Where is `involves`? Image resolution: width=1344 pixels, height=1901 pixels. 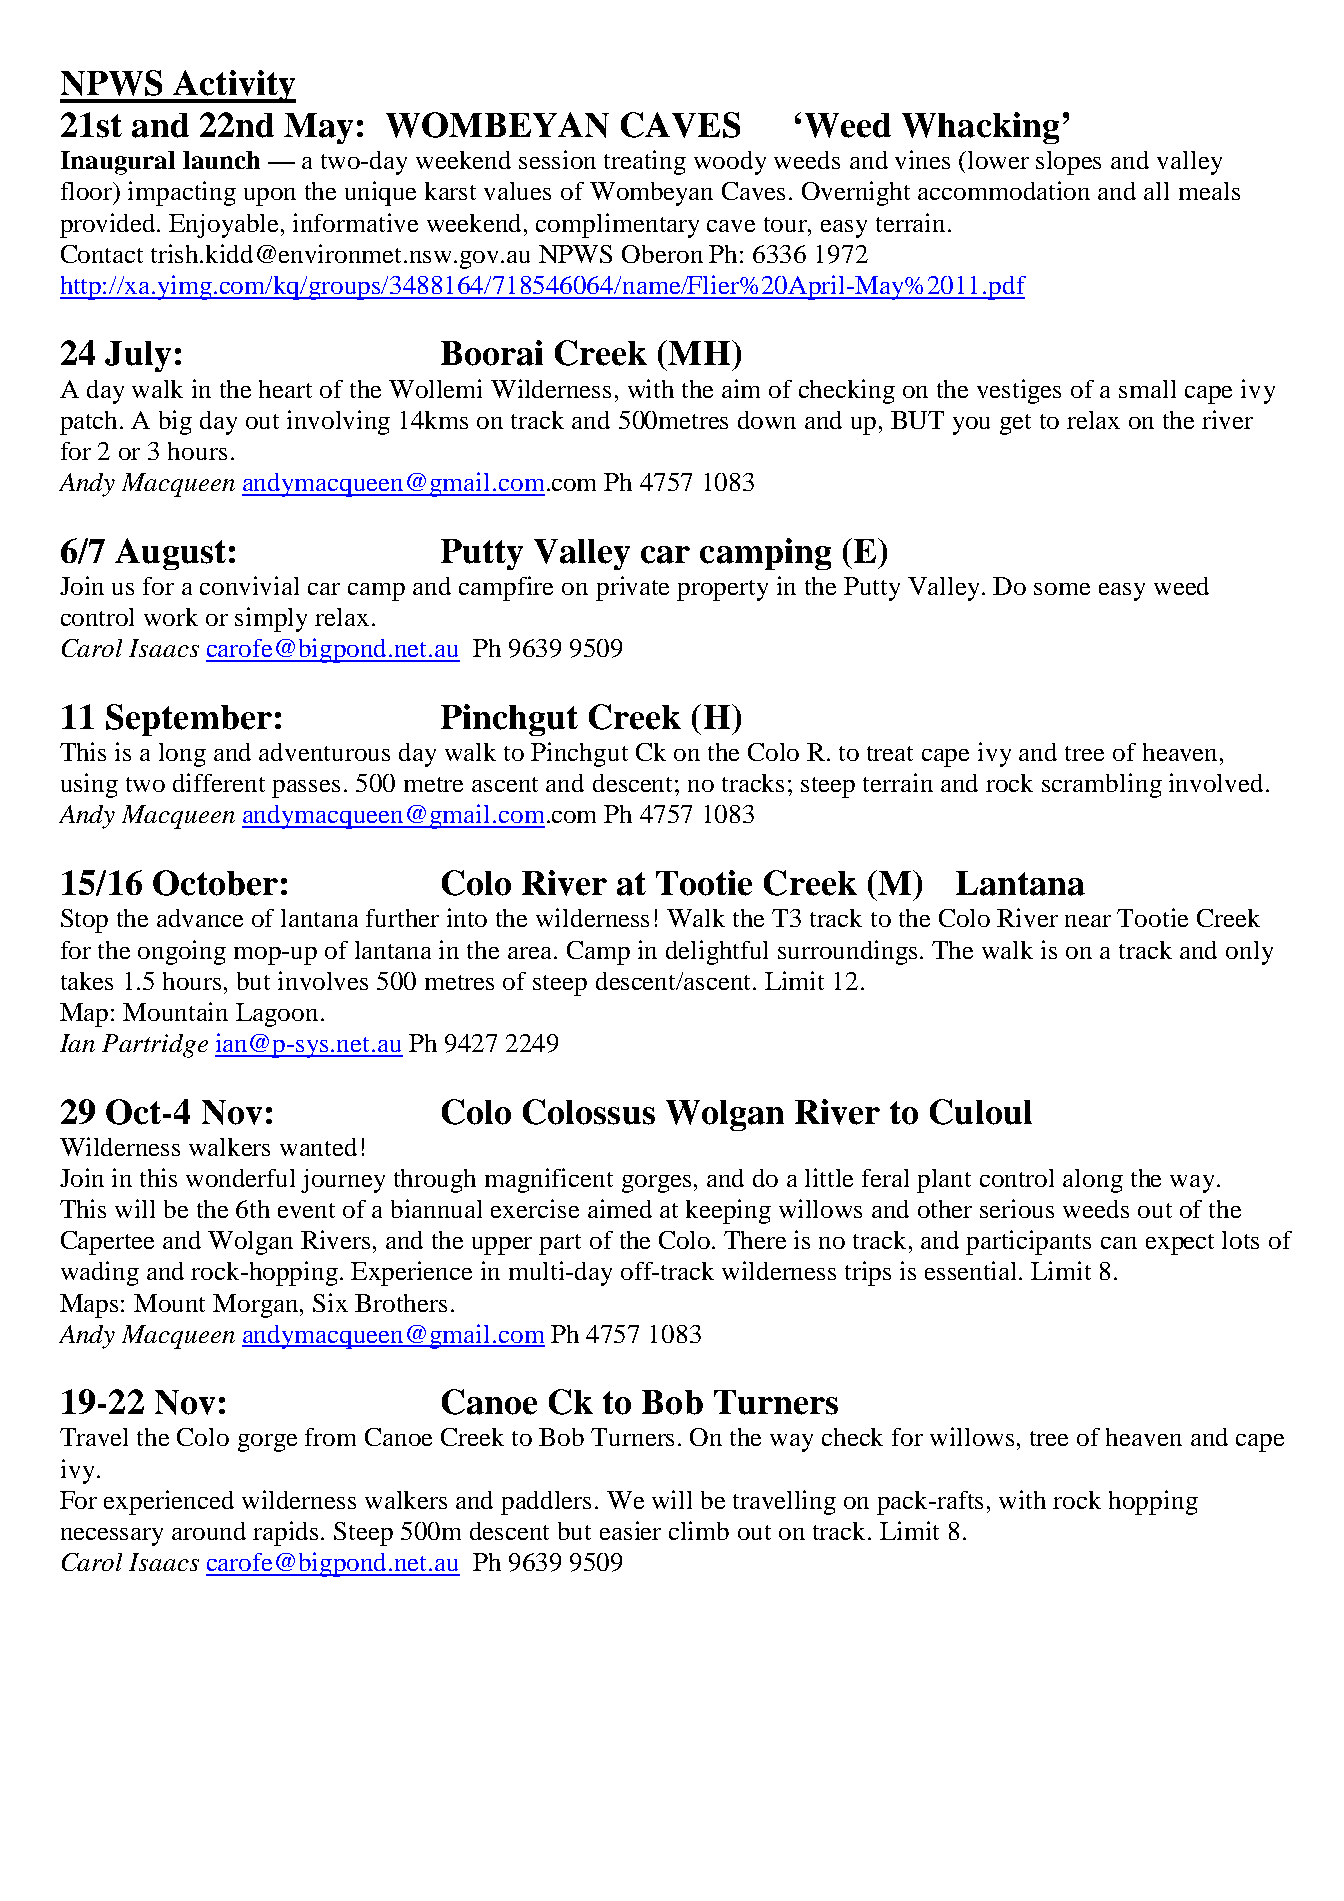
involves is located at coordinates (323, 980).
